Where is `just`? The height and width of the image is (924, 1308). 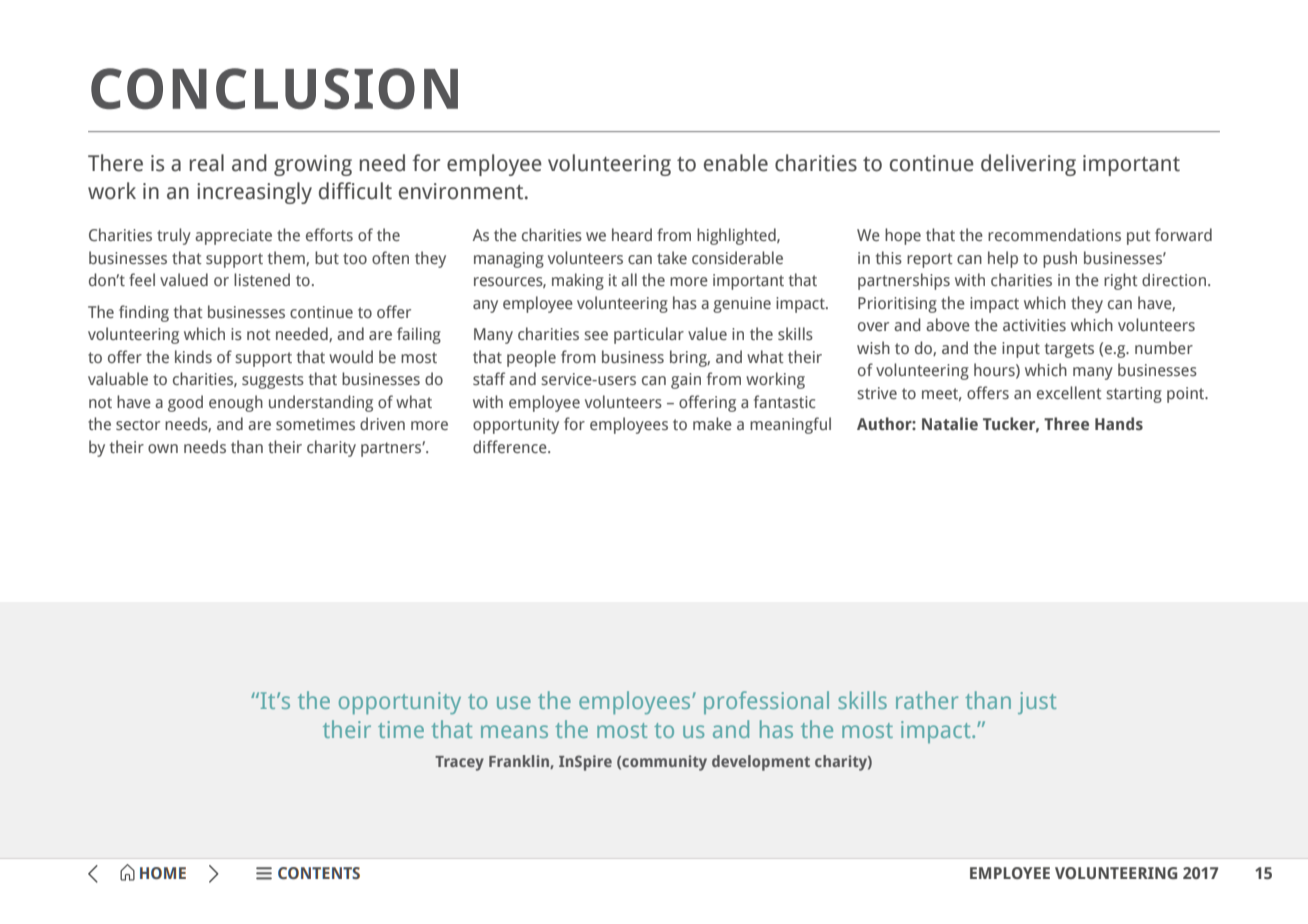
just is located at coordinates (1037, 703).
